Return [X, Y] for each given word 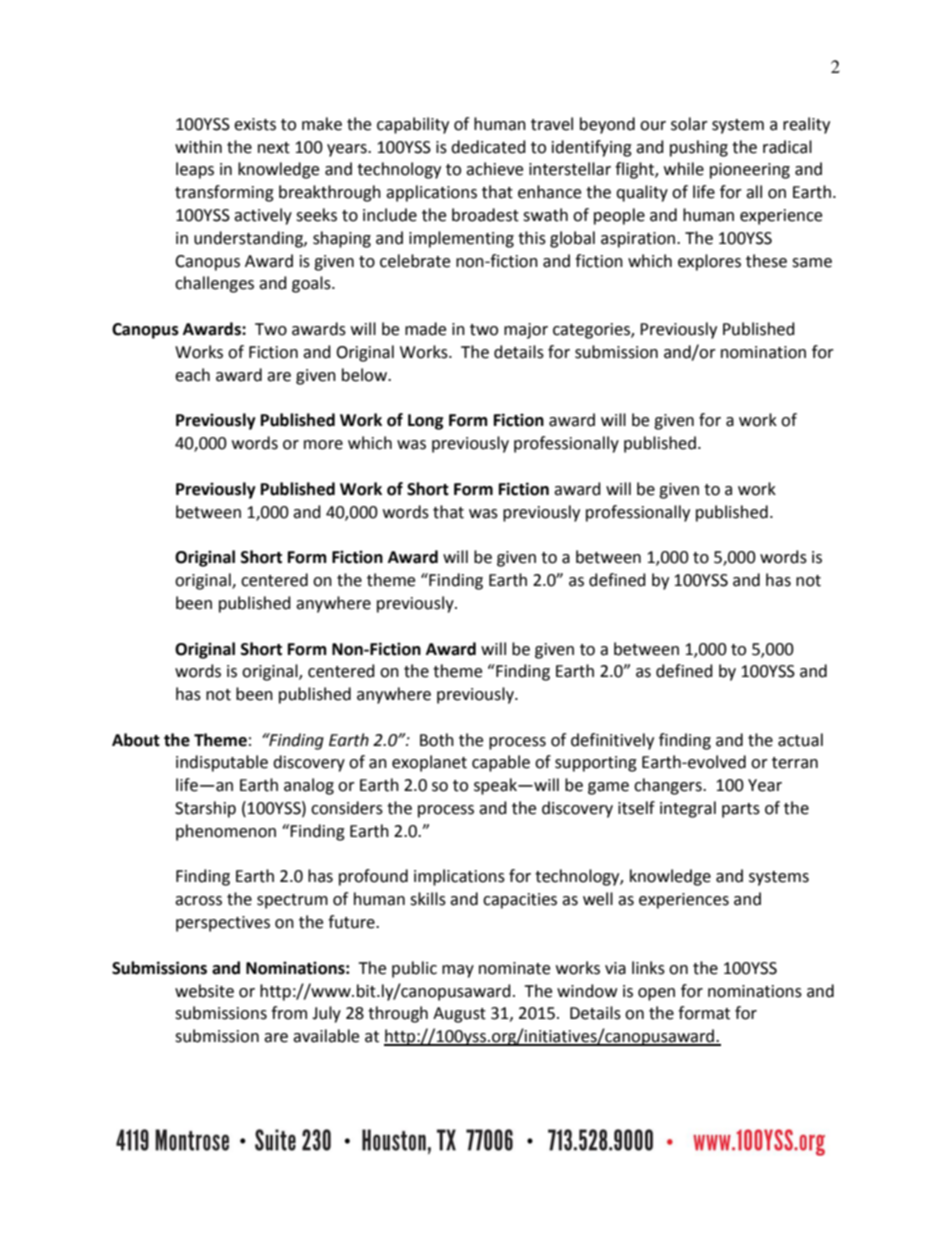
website [204, 991]
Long [426, 422]
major [526, 331]
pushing [699, 148]
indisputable [222, 763]
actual [800, 740]
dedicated [488, 147]
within [198, 147]
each [192, 375]
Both [437, 740]
